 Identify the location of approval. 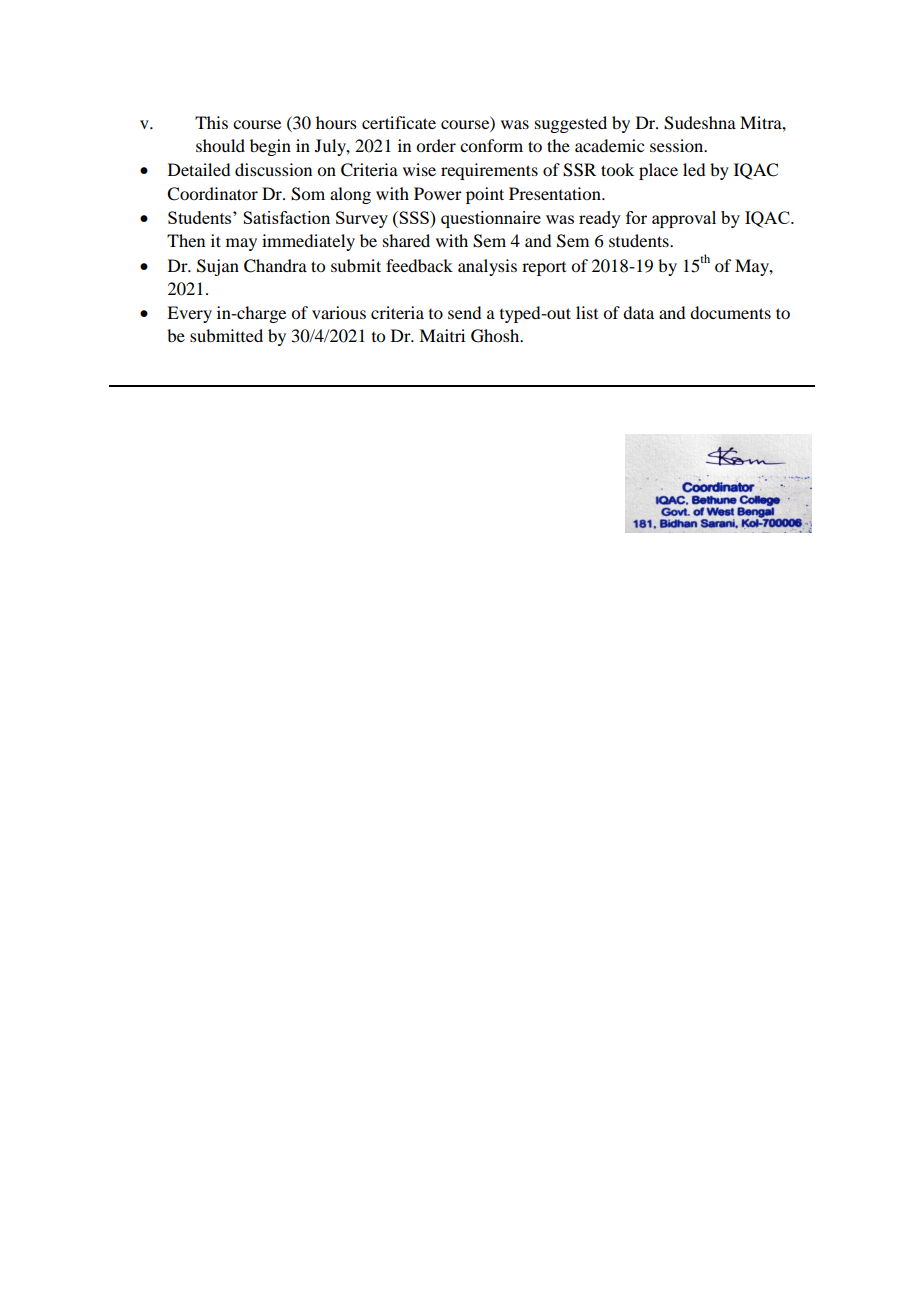
(684, 219).
